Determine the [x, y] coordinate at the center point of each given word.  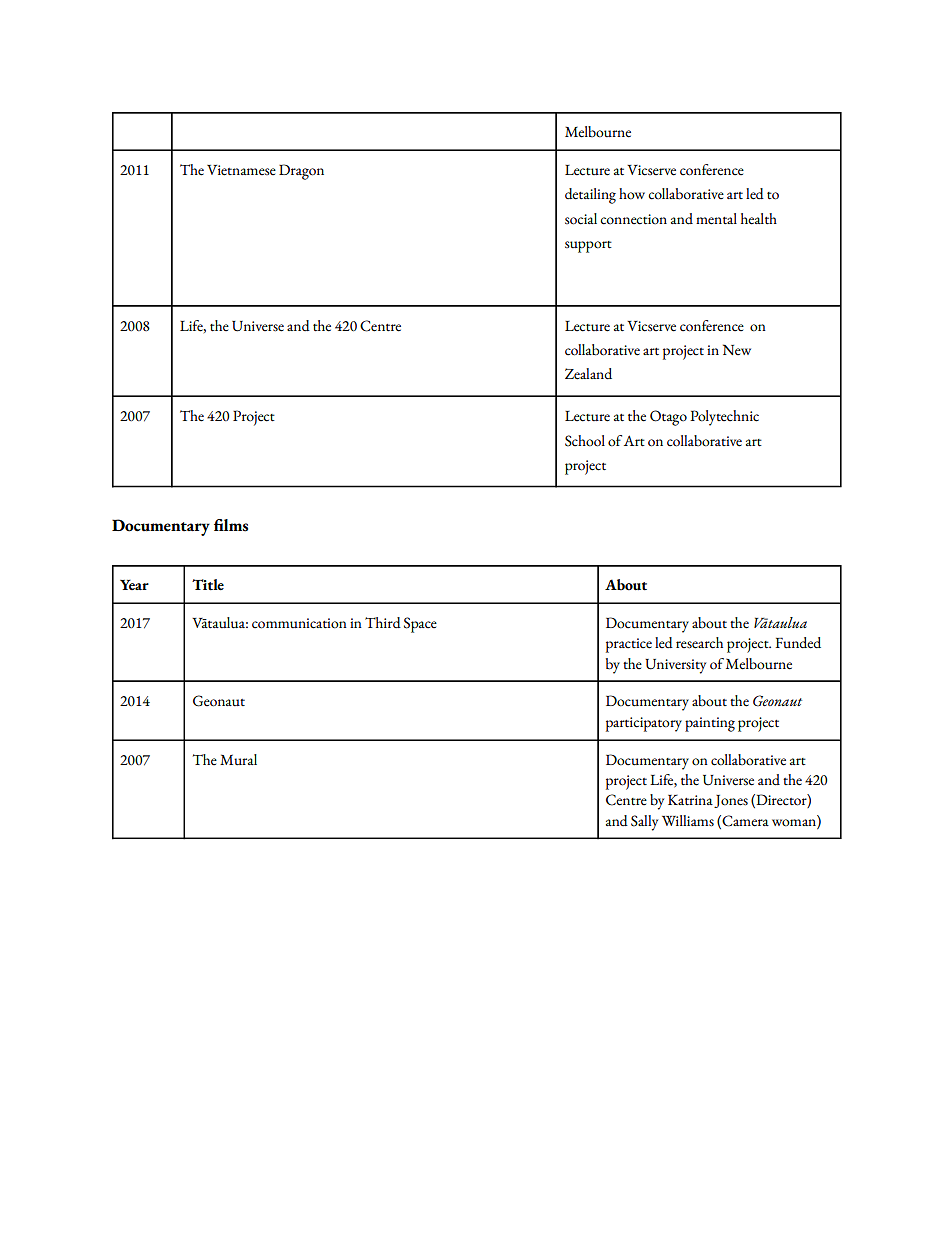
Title [208, 585]
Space [420, 625]
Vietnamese [241, 170]
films [231, 525]
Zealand [588, 374]
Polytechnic [724, 418]
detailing [590, 196]
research [699, 643]
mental [716, 219]
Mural [238, 760]
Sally [644, 823]
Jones [731, 801]
